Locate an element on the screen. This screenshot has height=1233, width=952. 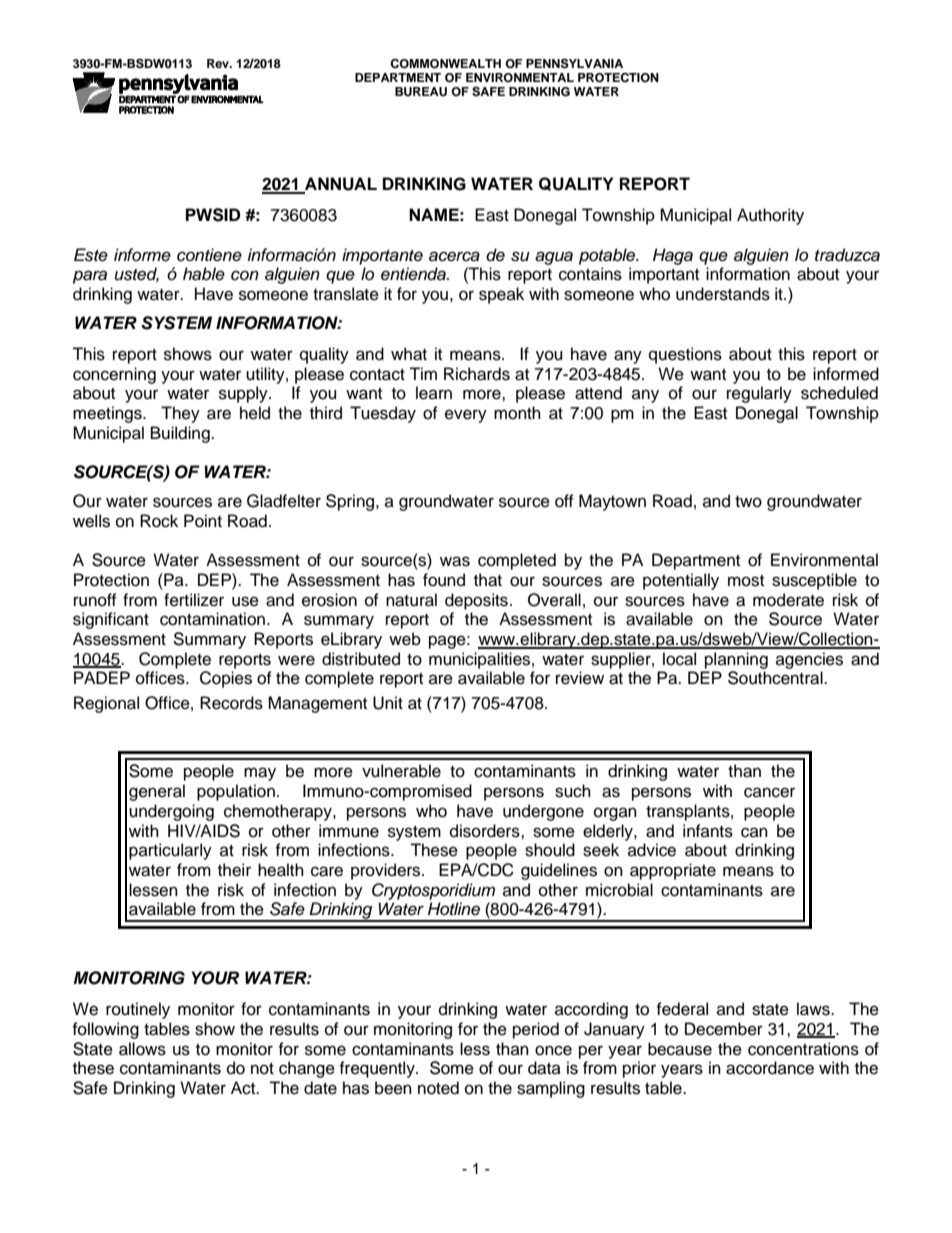
vulnerable is located at coordinates (401, 771).
